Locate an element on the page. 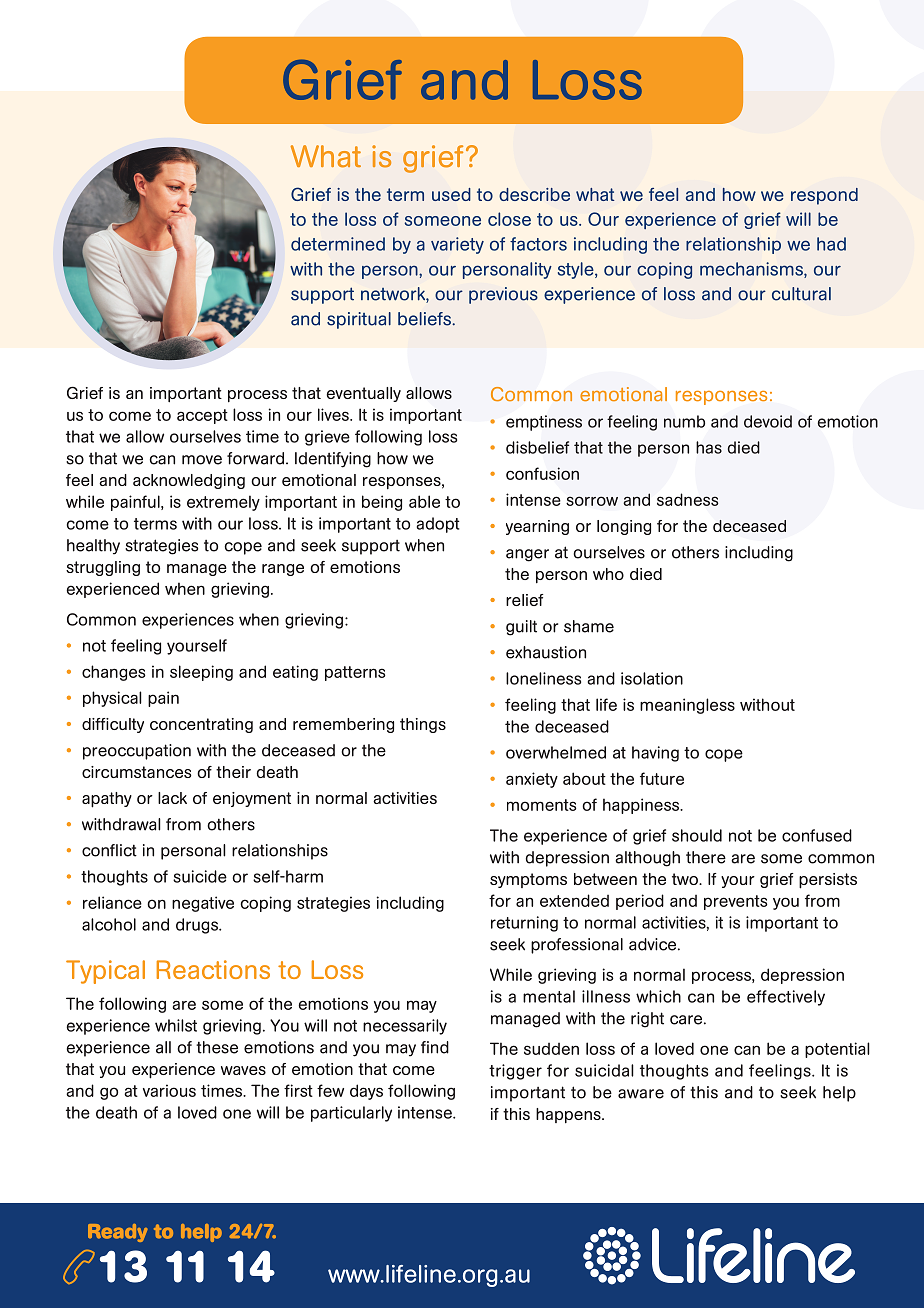 Image resolution: width=924 pixels, height=1308 pixels. Ready is located at coordinates (118, 1233).
